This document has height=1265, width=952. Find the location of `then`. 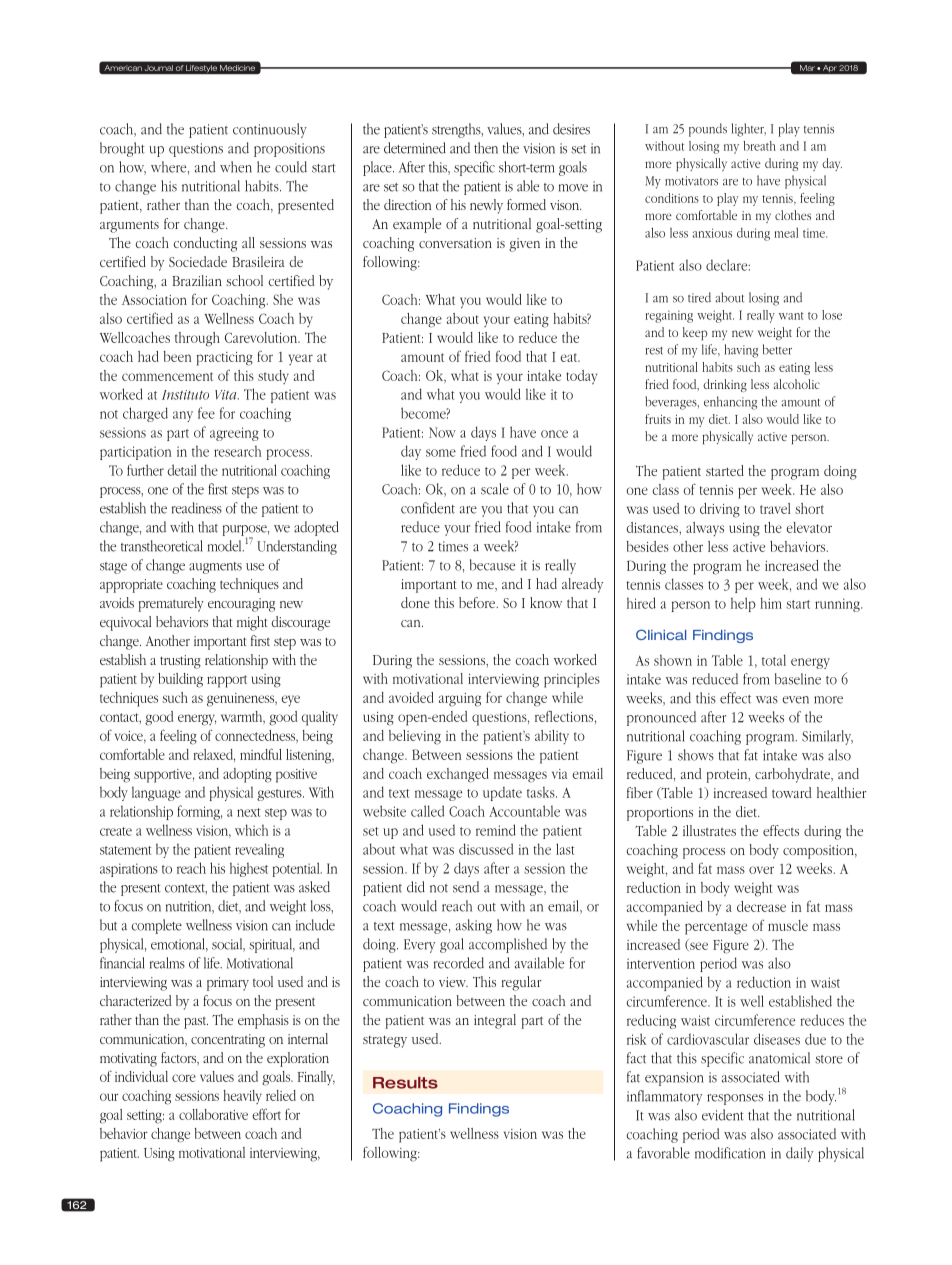

then is located at coordinates (486, 148).
